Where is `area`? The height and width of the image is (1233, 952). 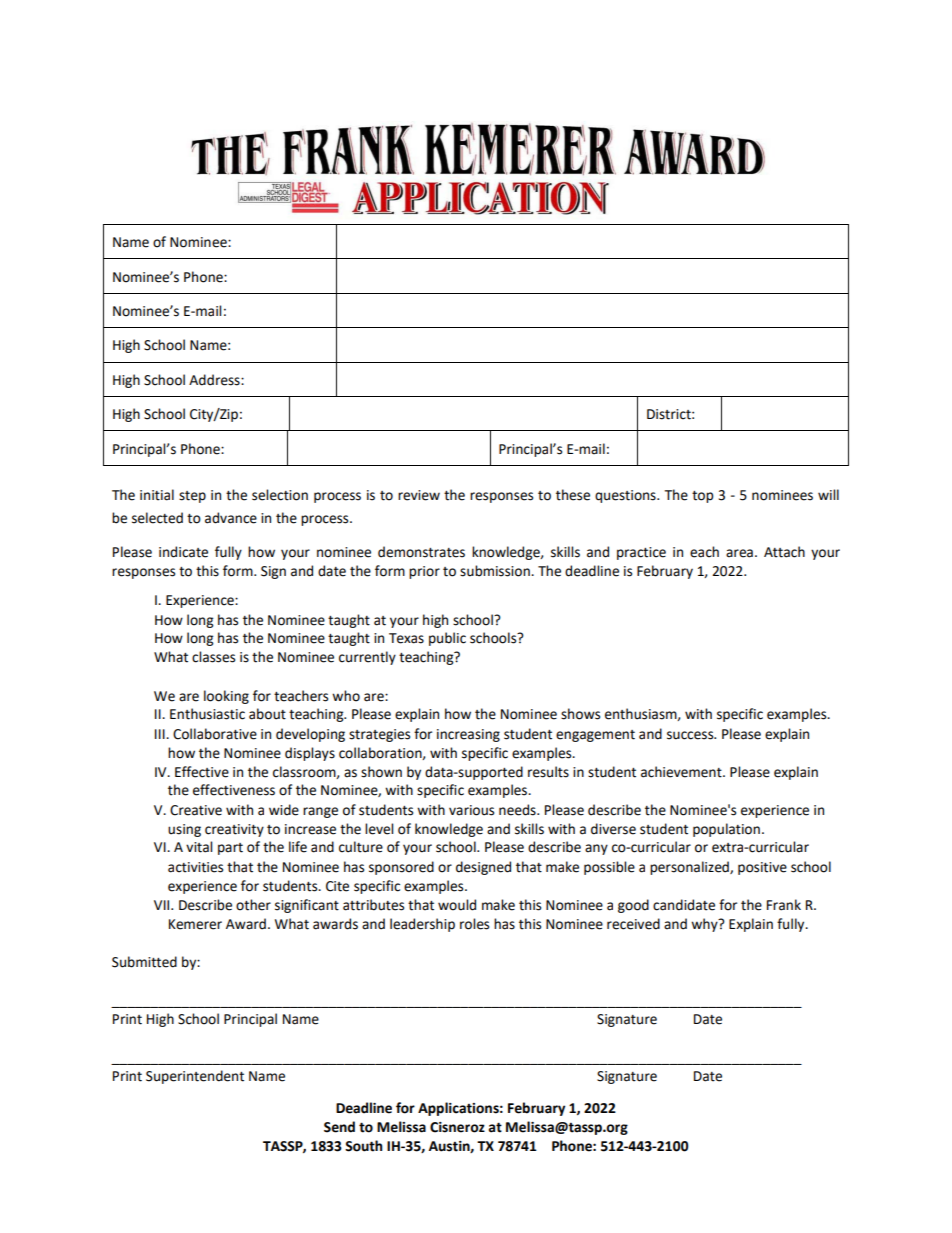
area is located at coordinates (739, 553).
